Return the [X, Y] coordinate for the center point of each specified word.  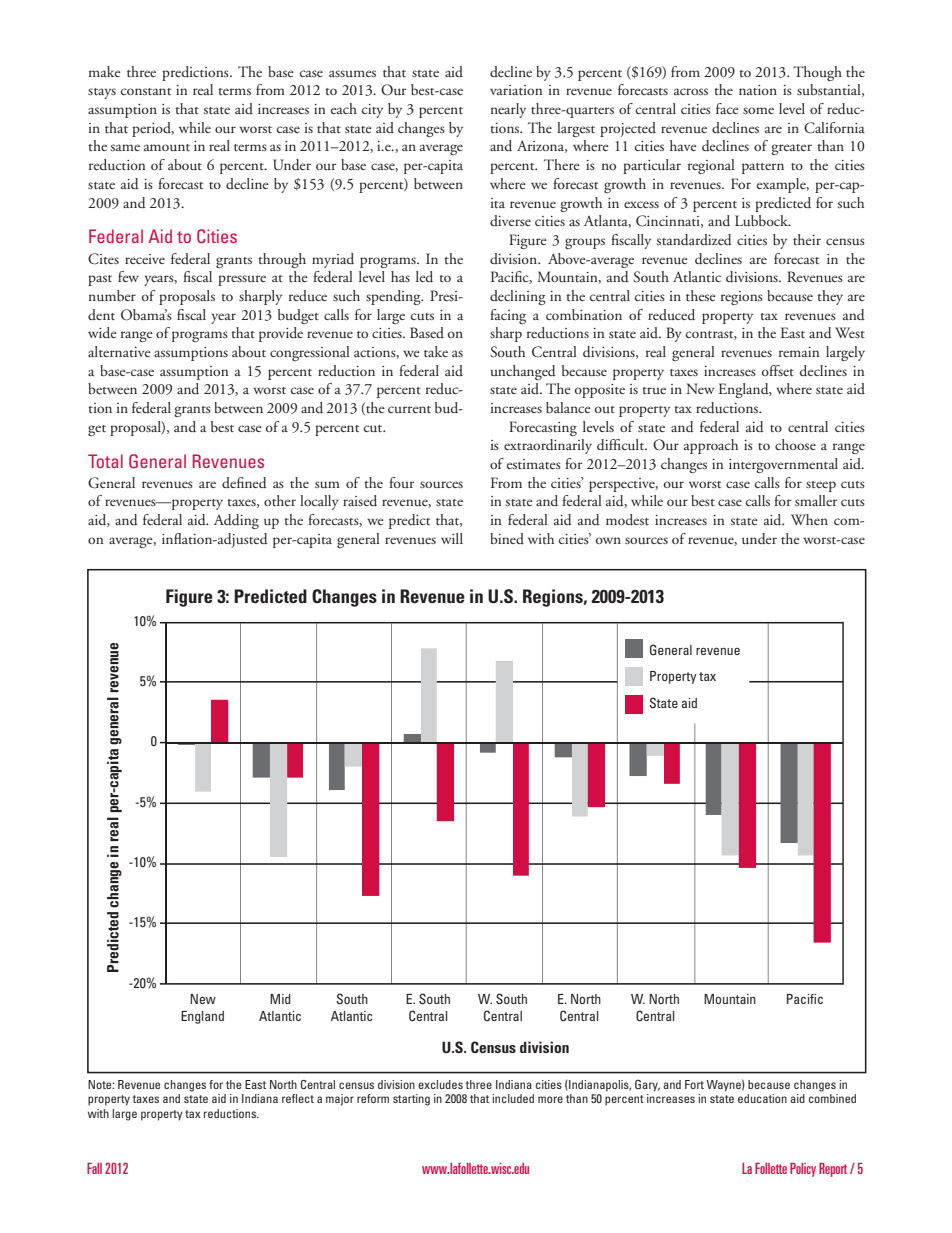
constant [146, 91]
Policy [803, 1170]
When [809, 519]
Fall [94, 1168]
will [452, 538]
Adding [236, 521]
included [513, 1098]
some [758, 110]
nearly [508, 110]
